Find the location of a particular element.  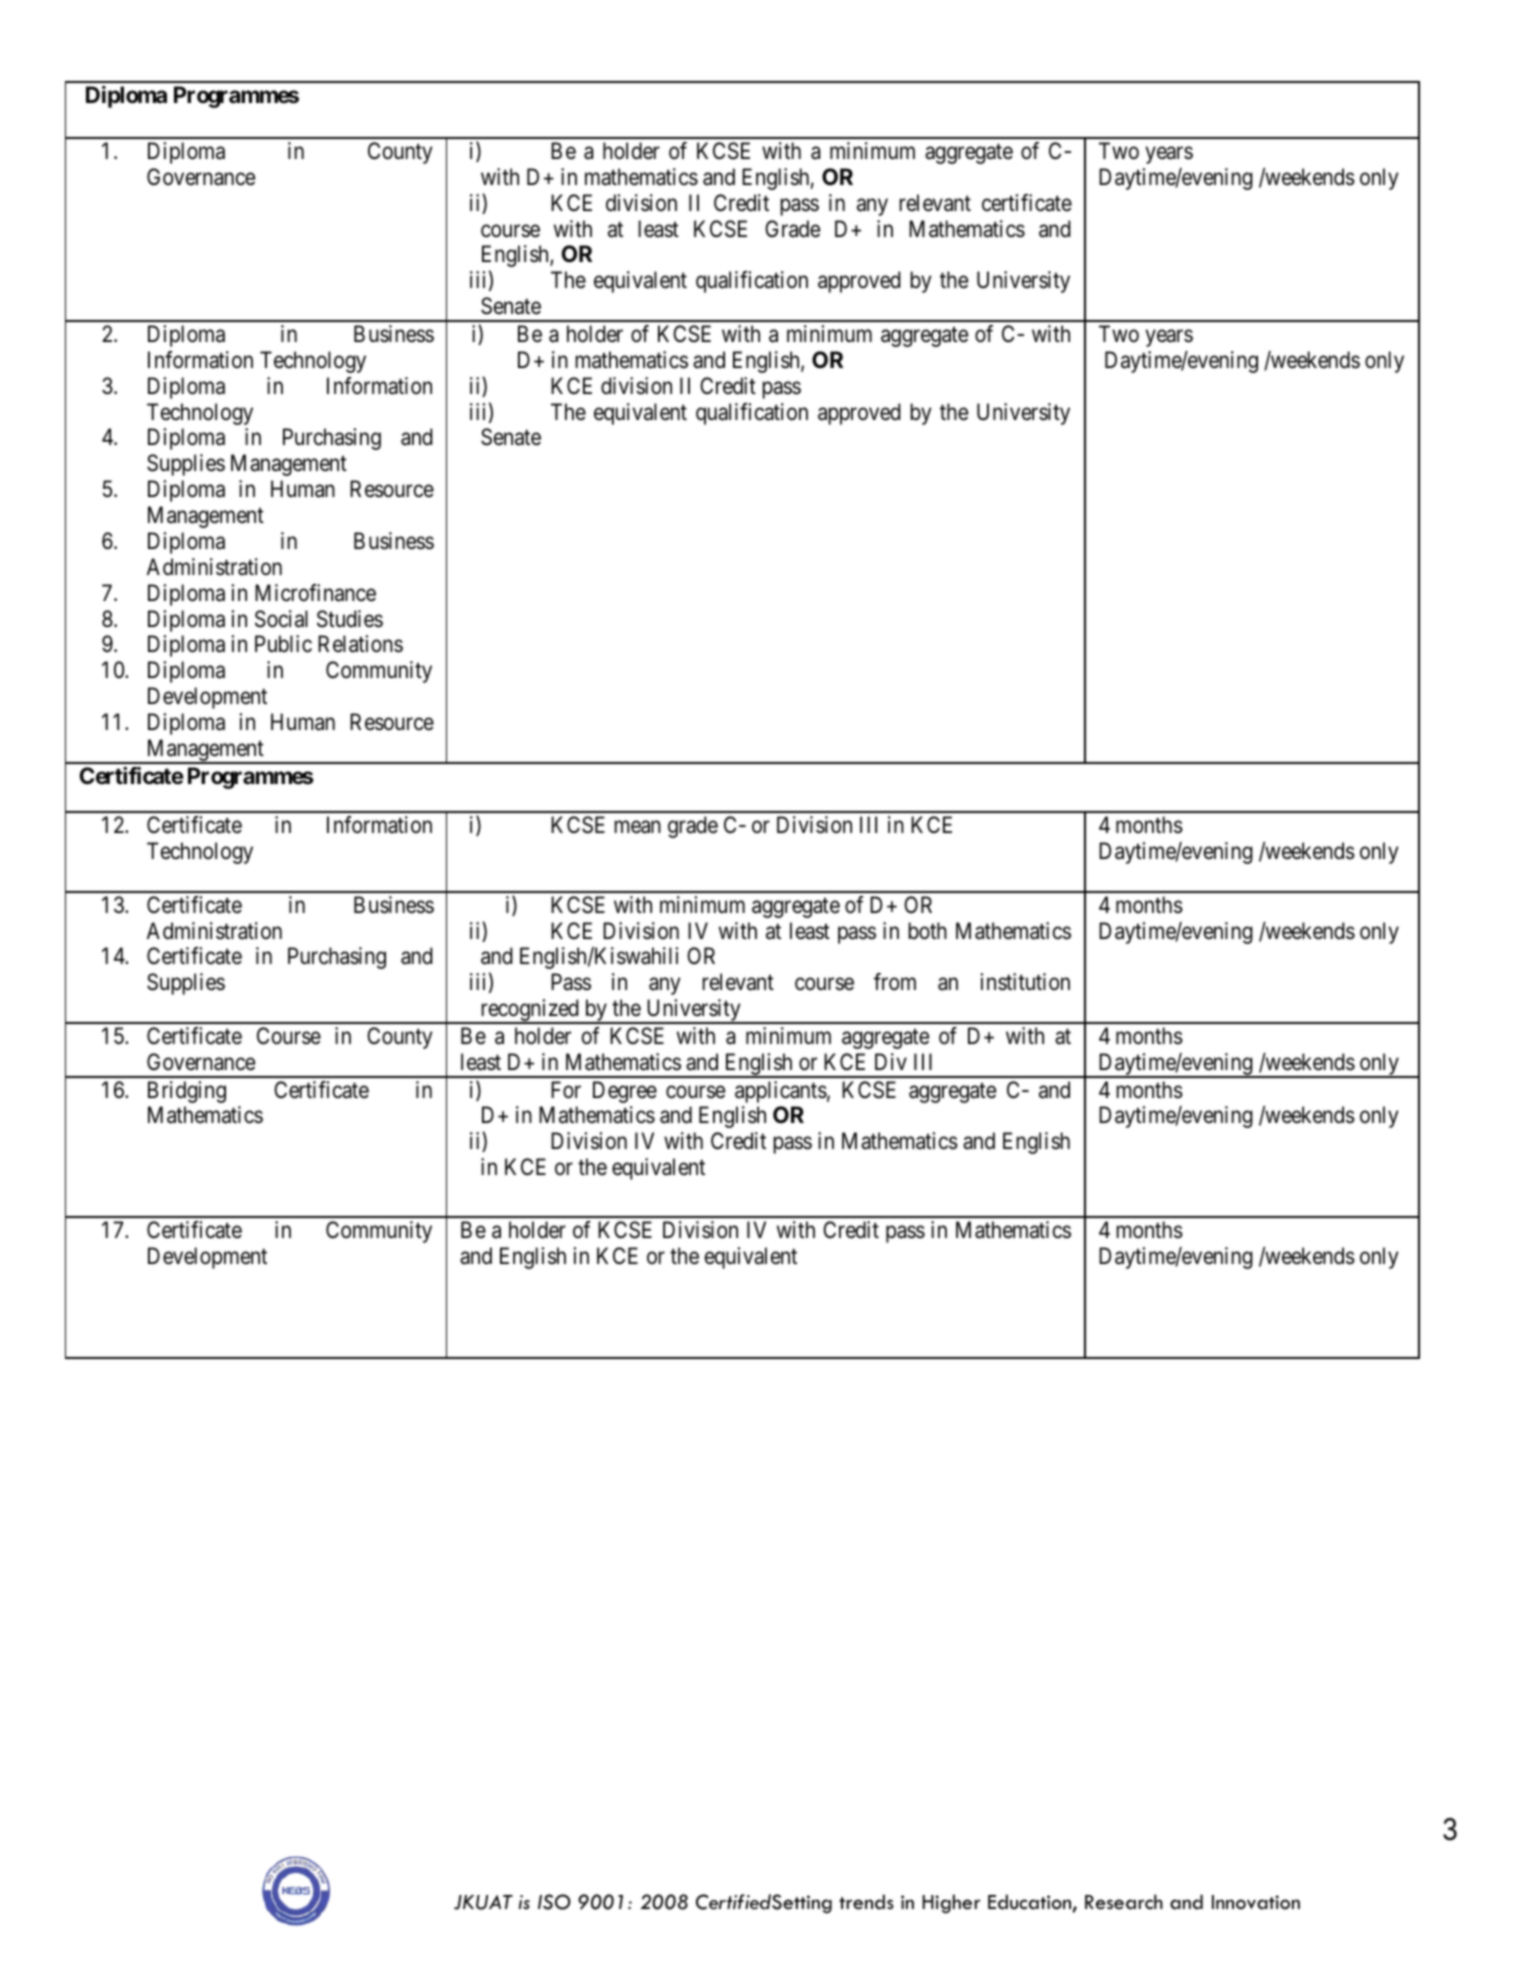

applicants is located at coordinates (781, 1092).
